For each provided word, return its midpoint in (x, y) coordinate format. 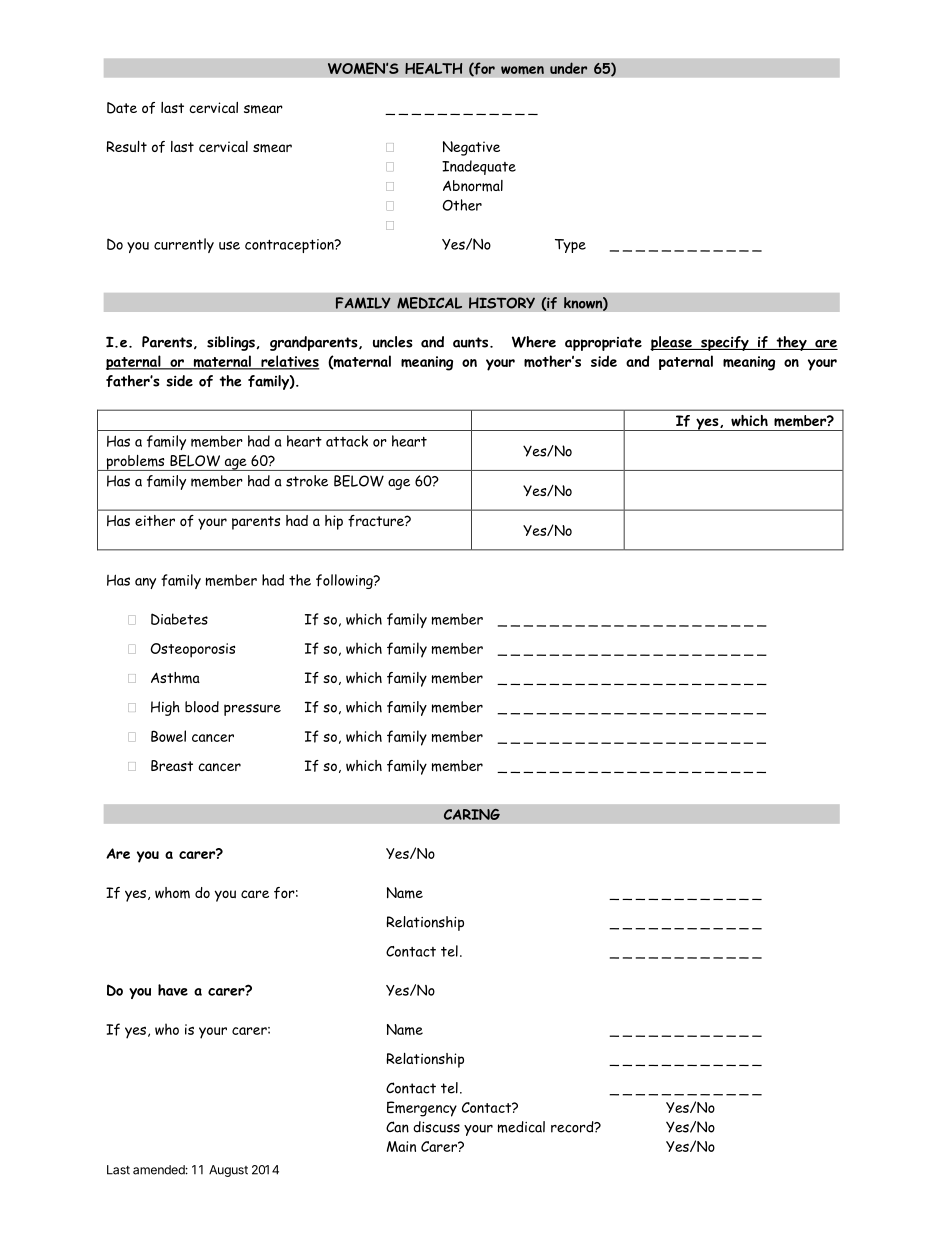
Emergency (422, 1109)
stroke (307, 481)
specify (725, 343)
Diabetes (179, 619)
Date (122, 108)
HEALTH (434, 68)
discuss (436, 1127)
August (228, 1171)
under (568, 68)
